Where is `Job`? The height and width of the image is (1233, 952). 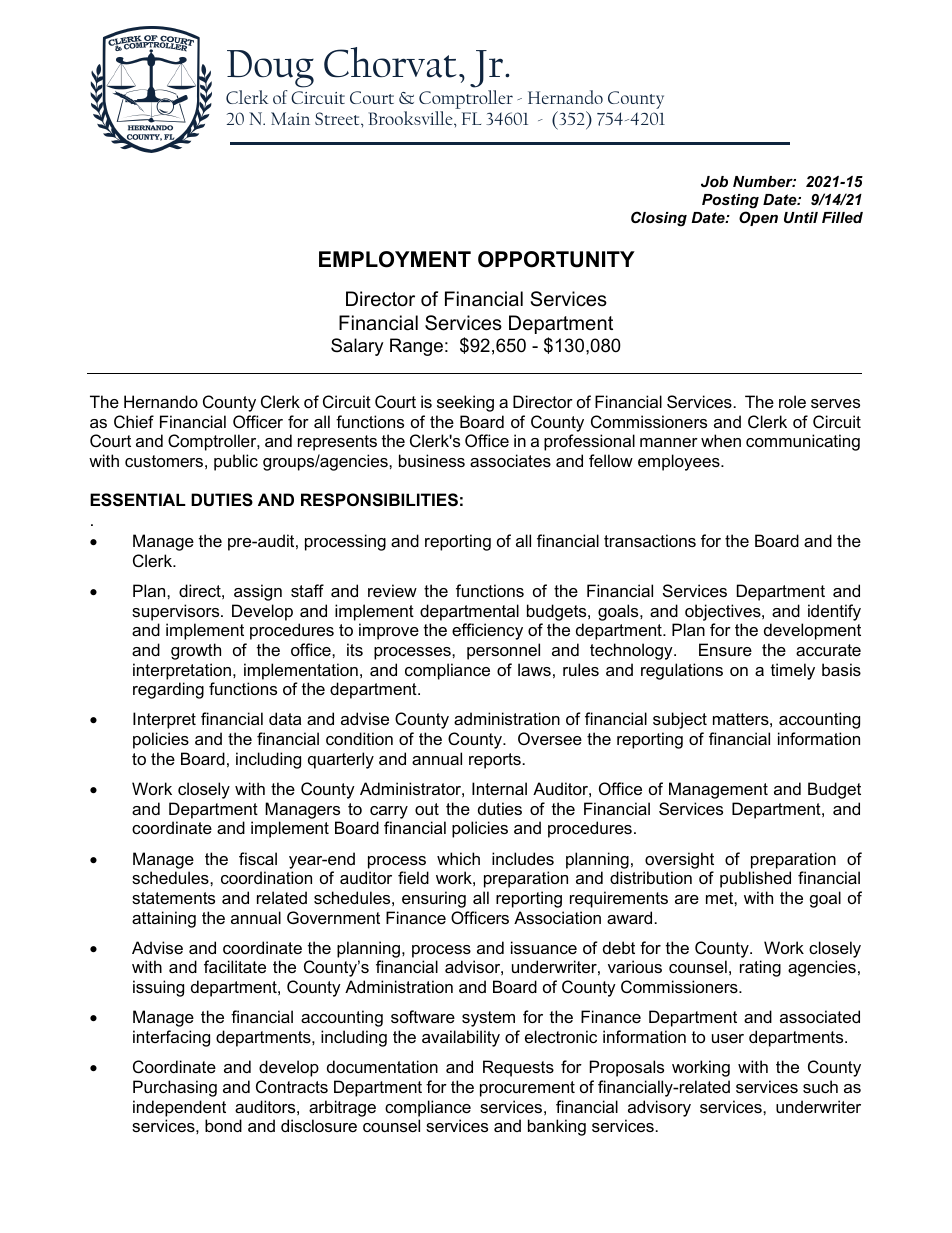
Job is located at coordinates (714, 181).
